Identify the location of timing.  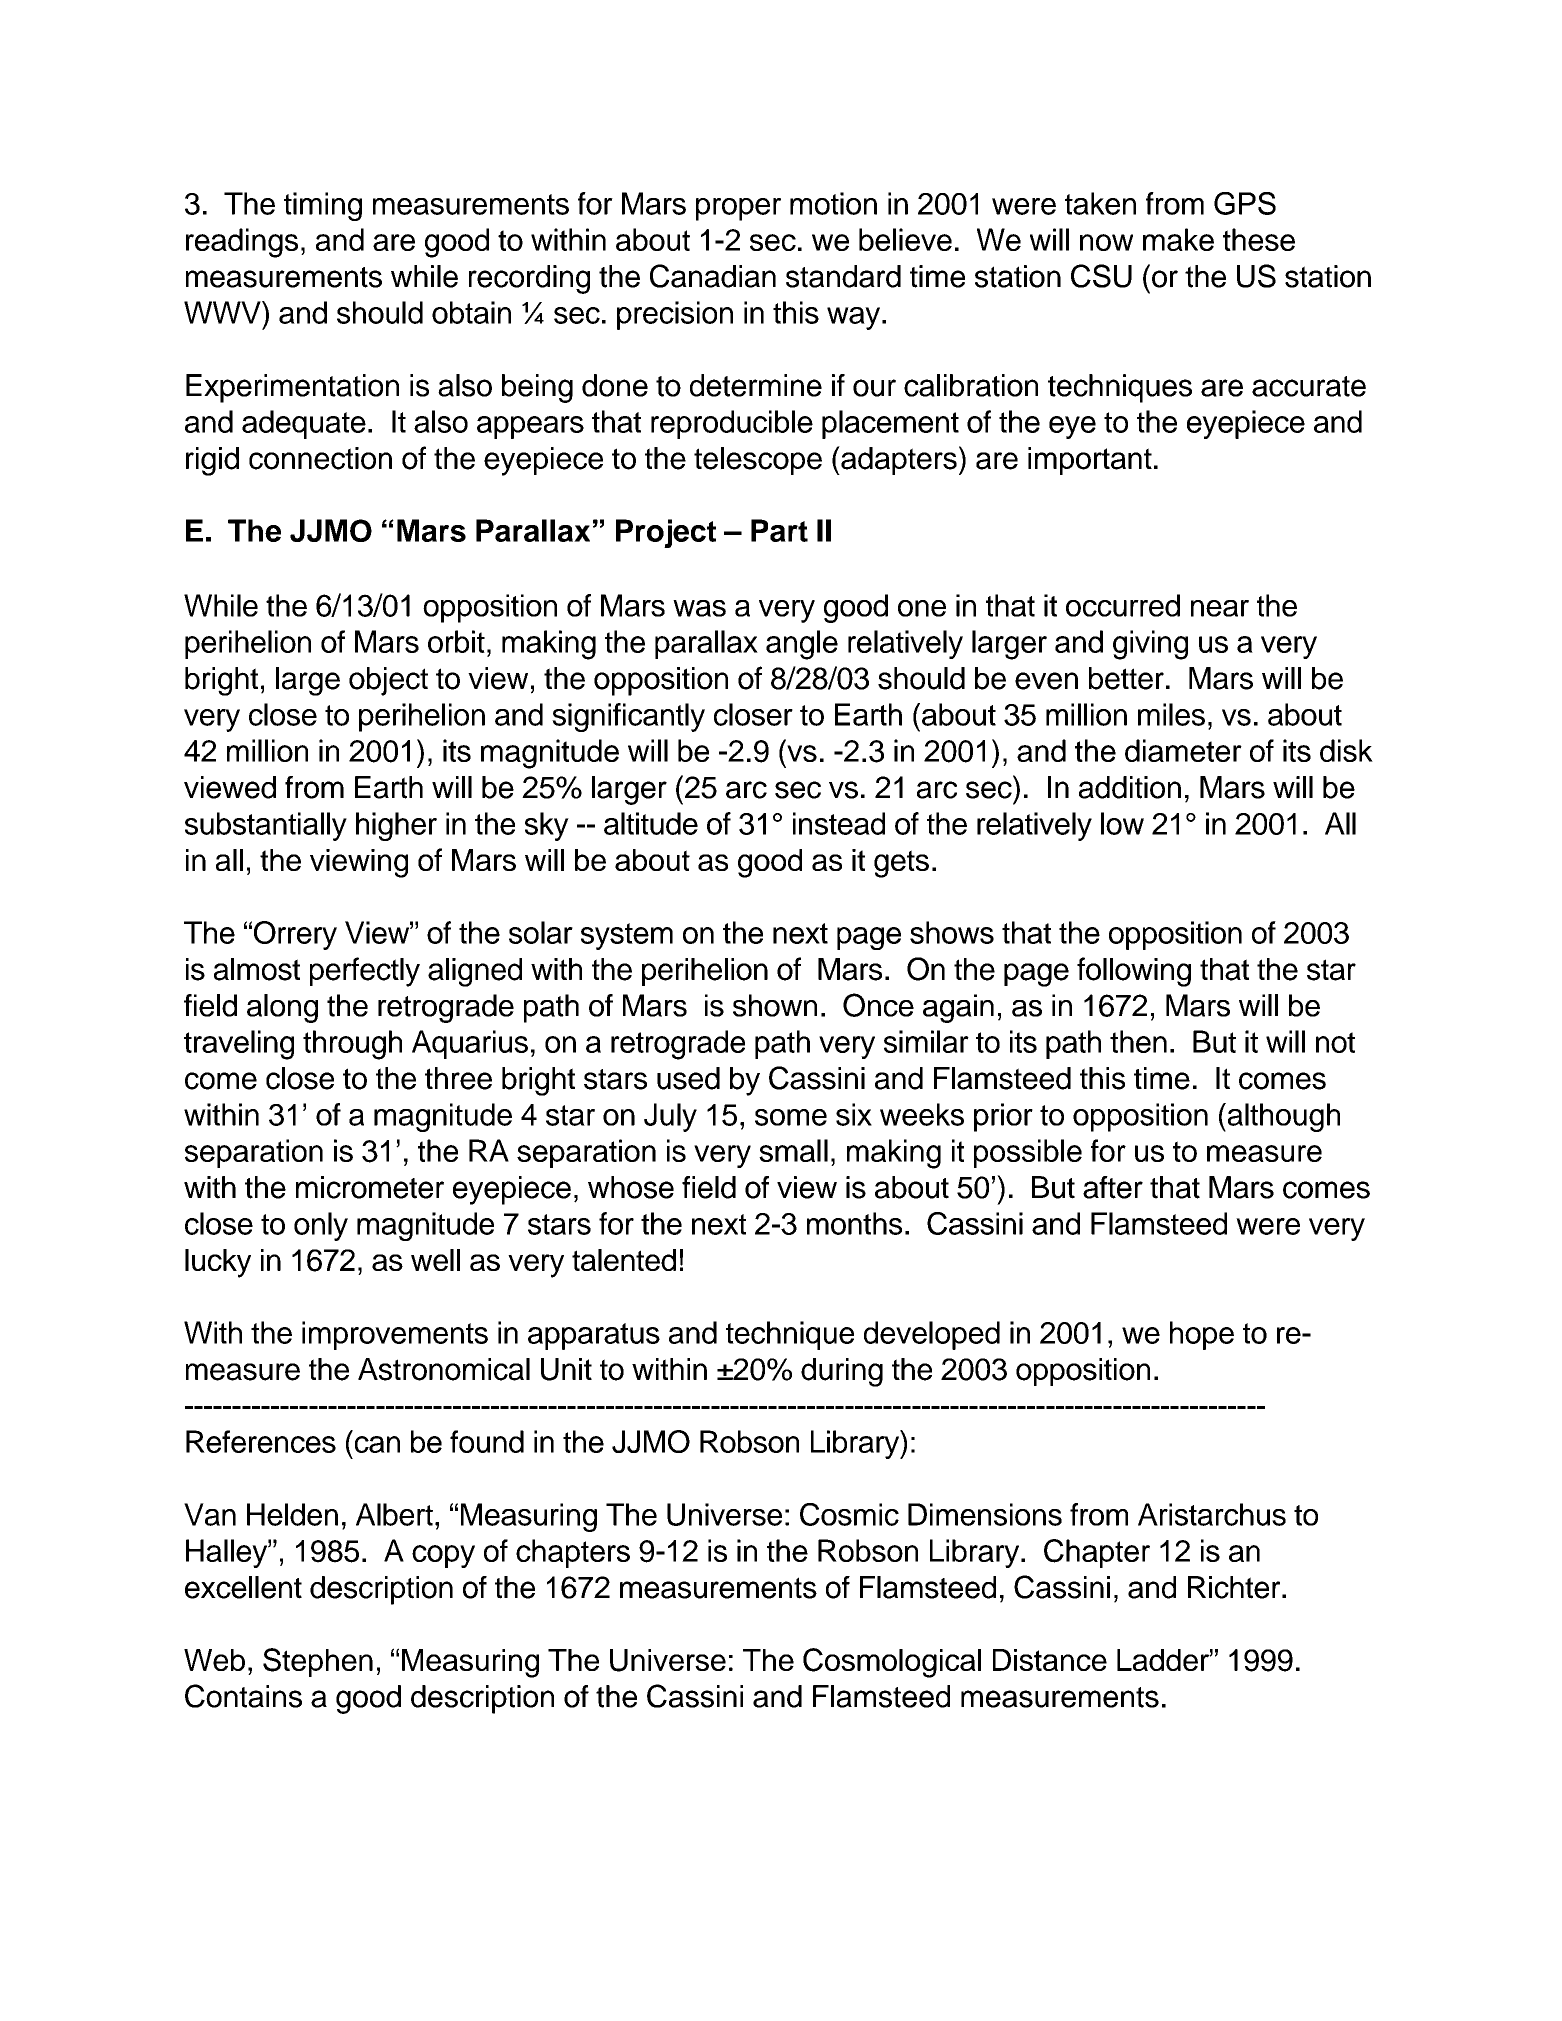
(323, 206).
